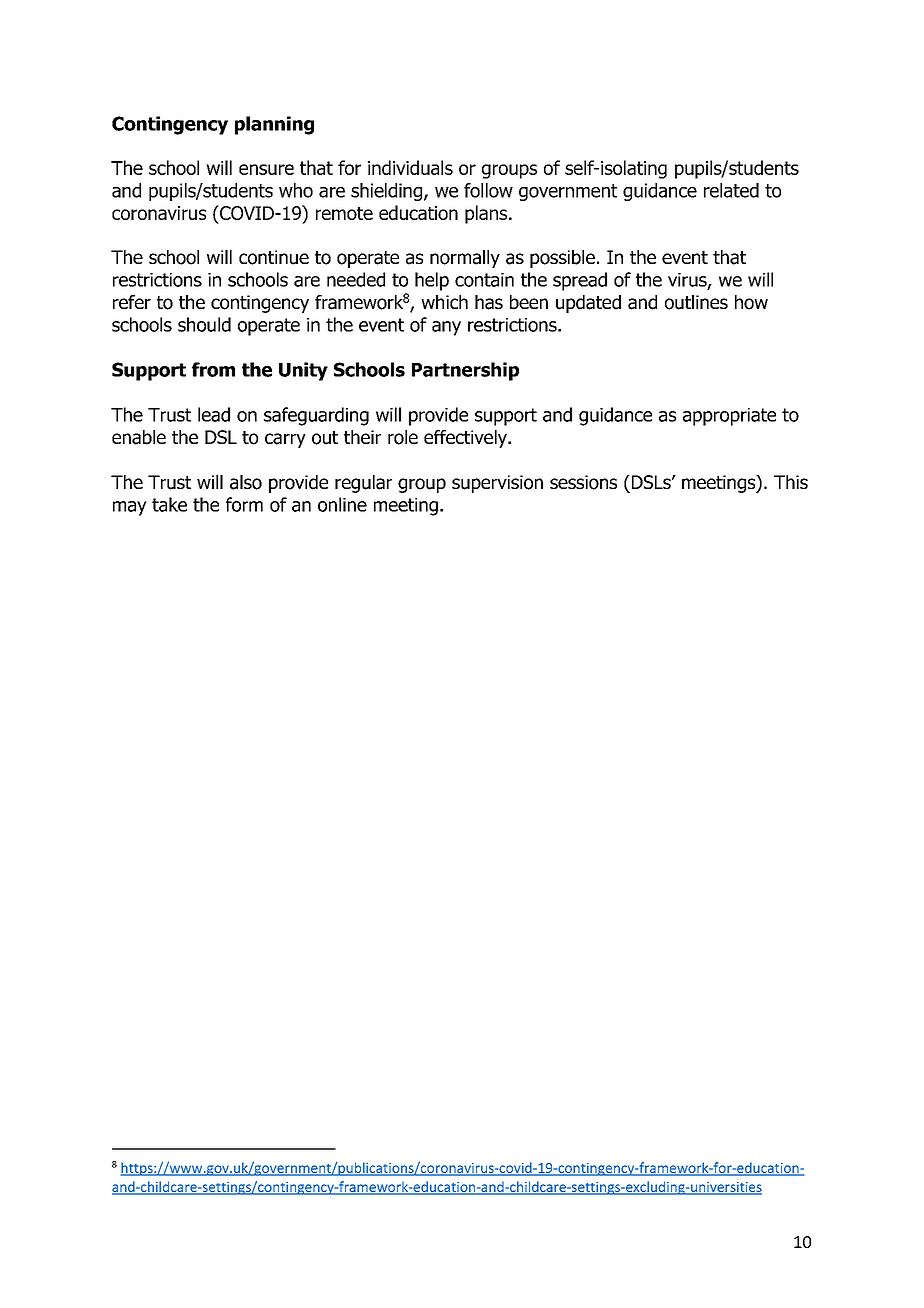 The height and width of the screenshot is (1308, 924). I want to click on supervision, so click(497, 484).
